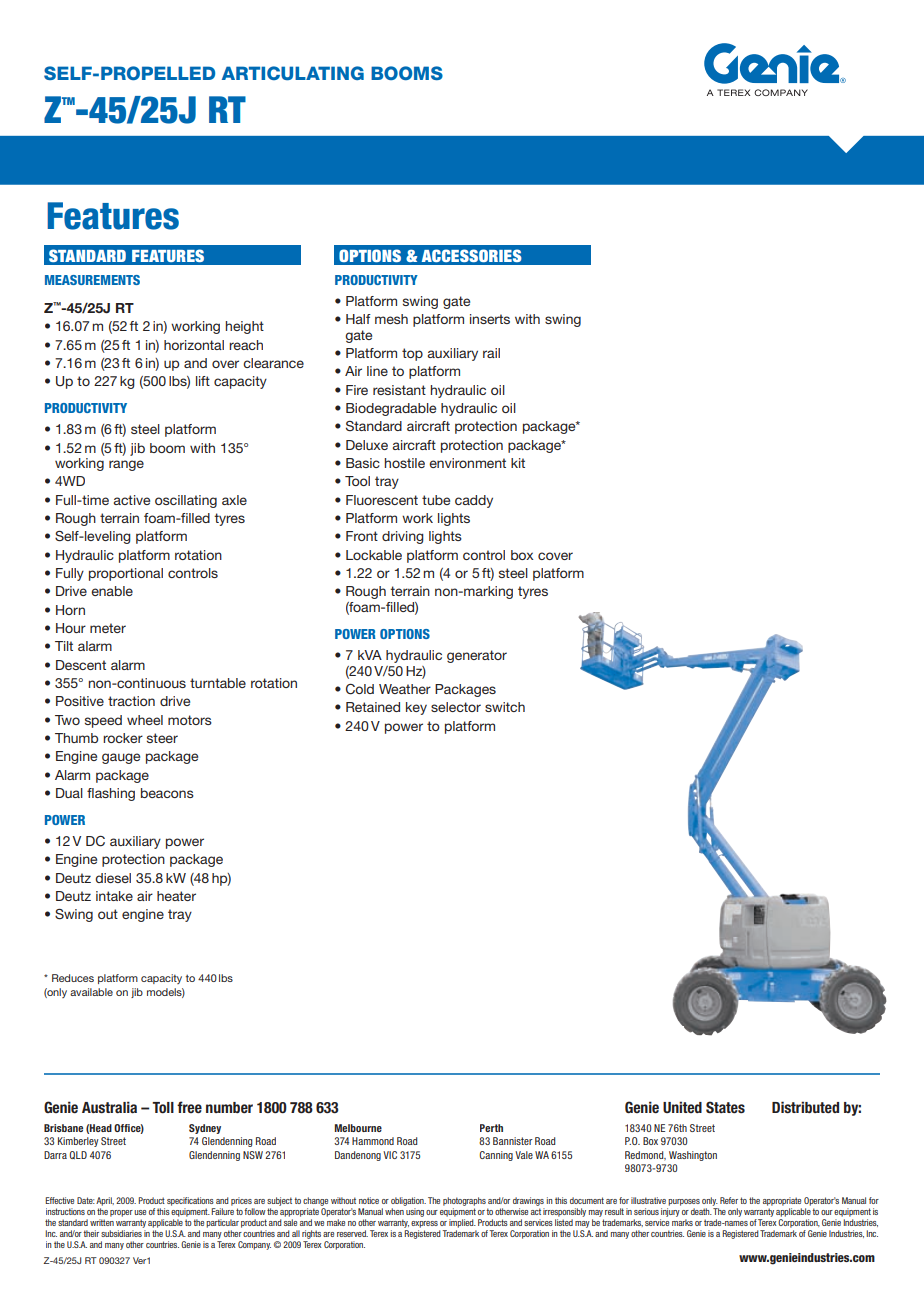 The image size is (924, 1308). I want to click on death, so click(701, 1211).
